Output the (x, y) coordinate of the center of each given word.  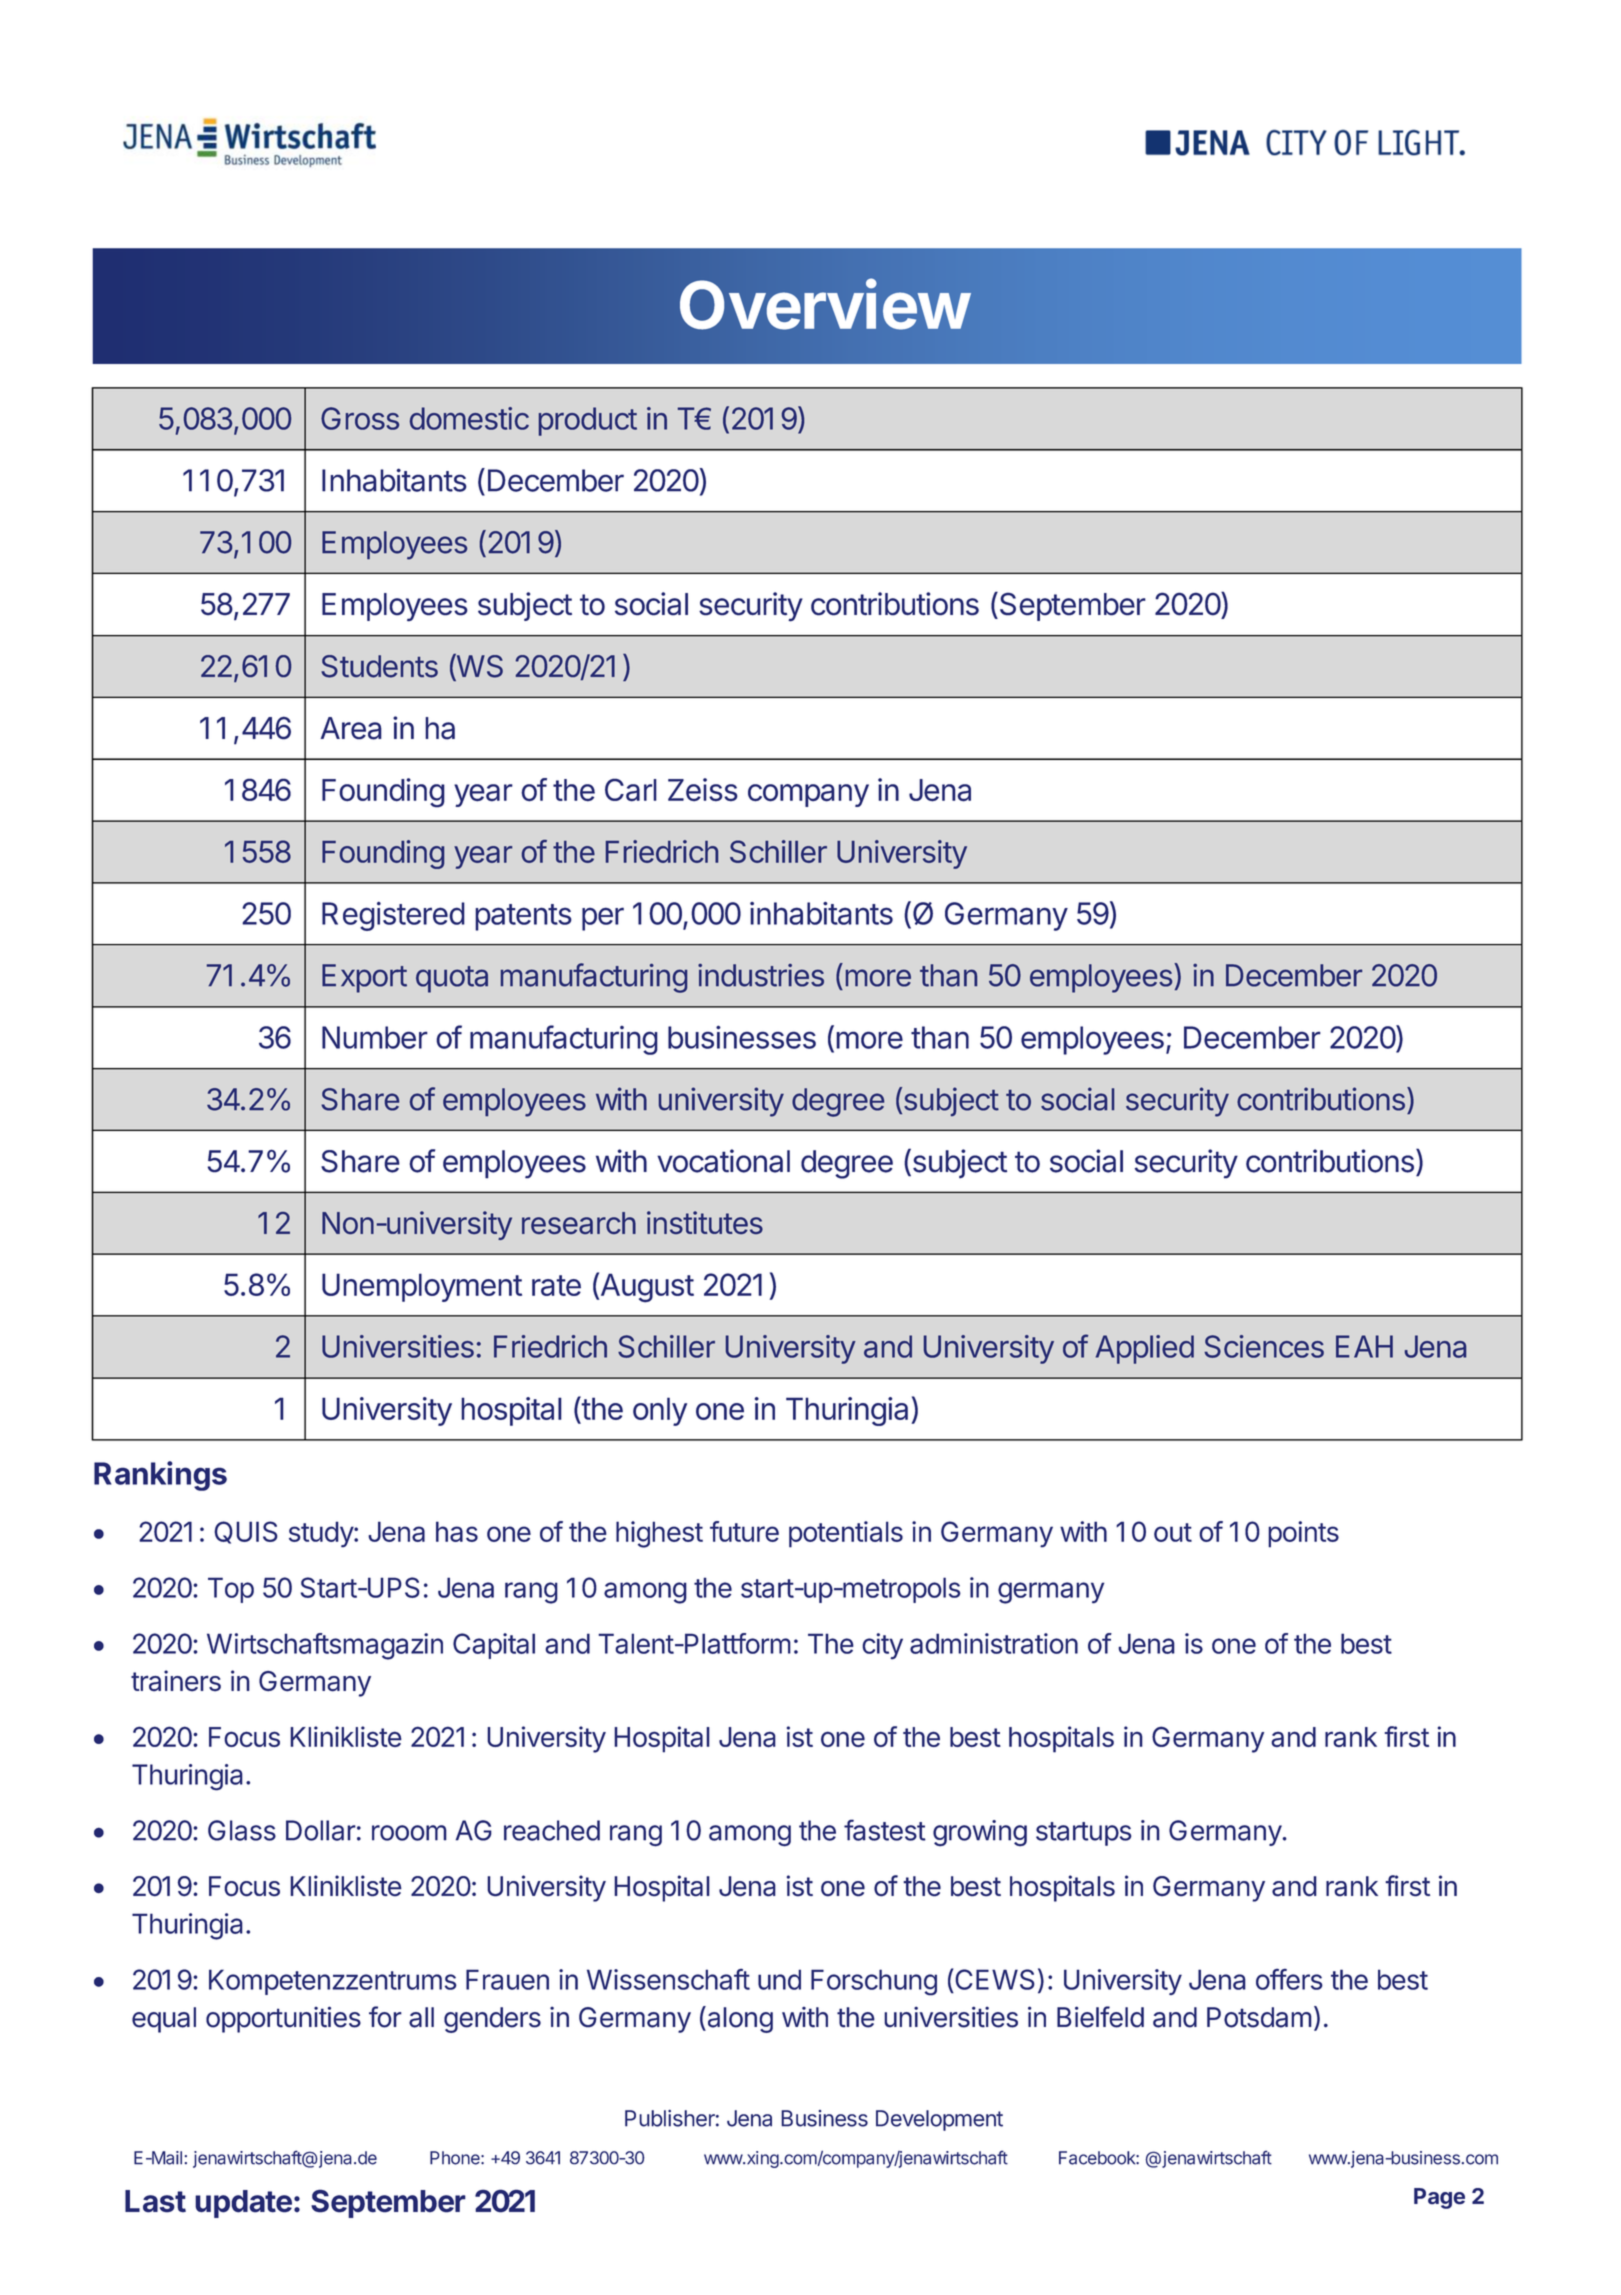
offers (1289, 1979)
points (1303, 1534)
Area (351, 728)
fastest (885, 1830)
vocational (723, 1161)
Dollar (321, 1830)
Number (375, 1037)
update (243, 2204)
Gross (360, 418)
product (588, 421)
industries (761, 975)
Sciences (1264, 1346)
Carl (631, 790)
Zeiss (703, 790)
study (322, 1534)
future (744, 1531)
